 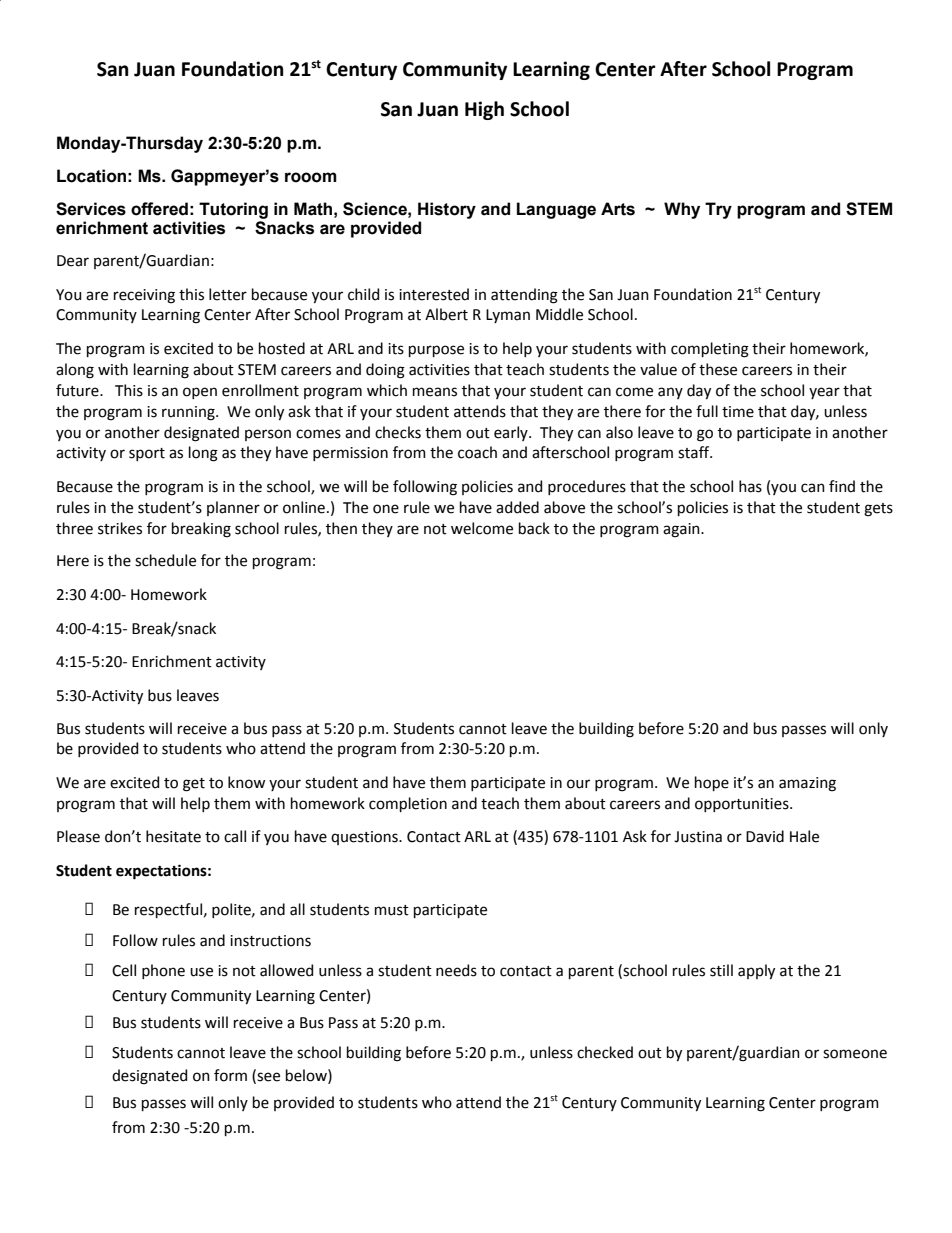 I want to click on Try, so click(x=718, y=210).
